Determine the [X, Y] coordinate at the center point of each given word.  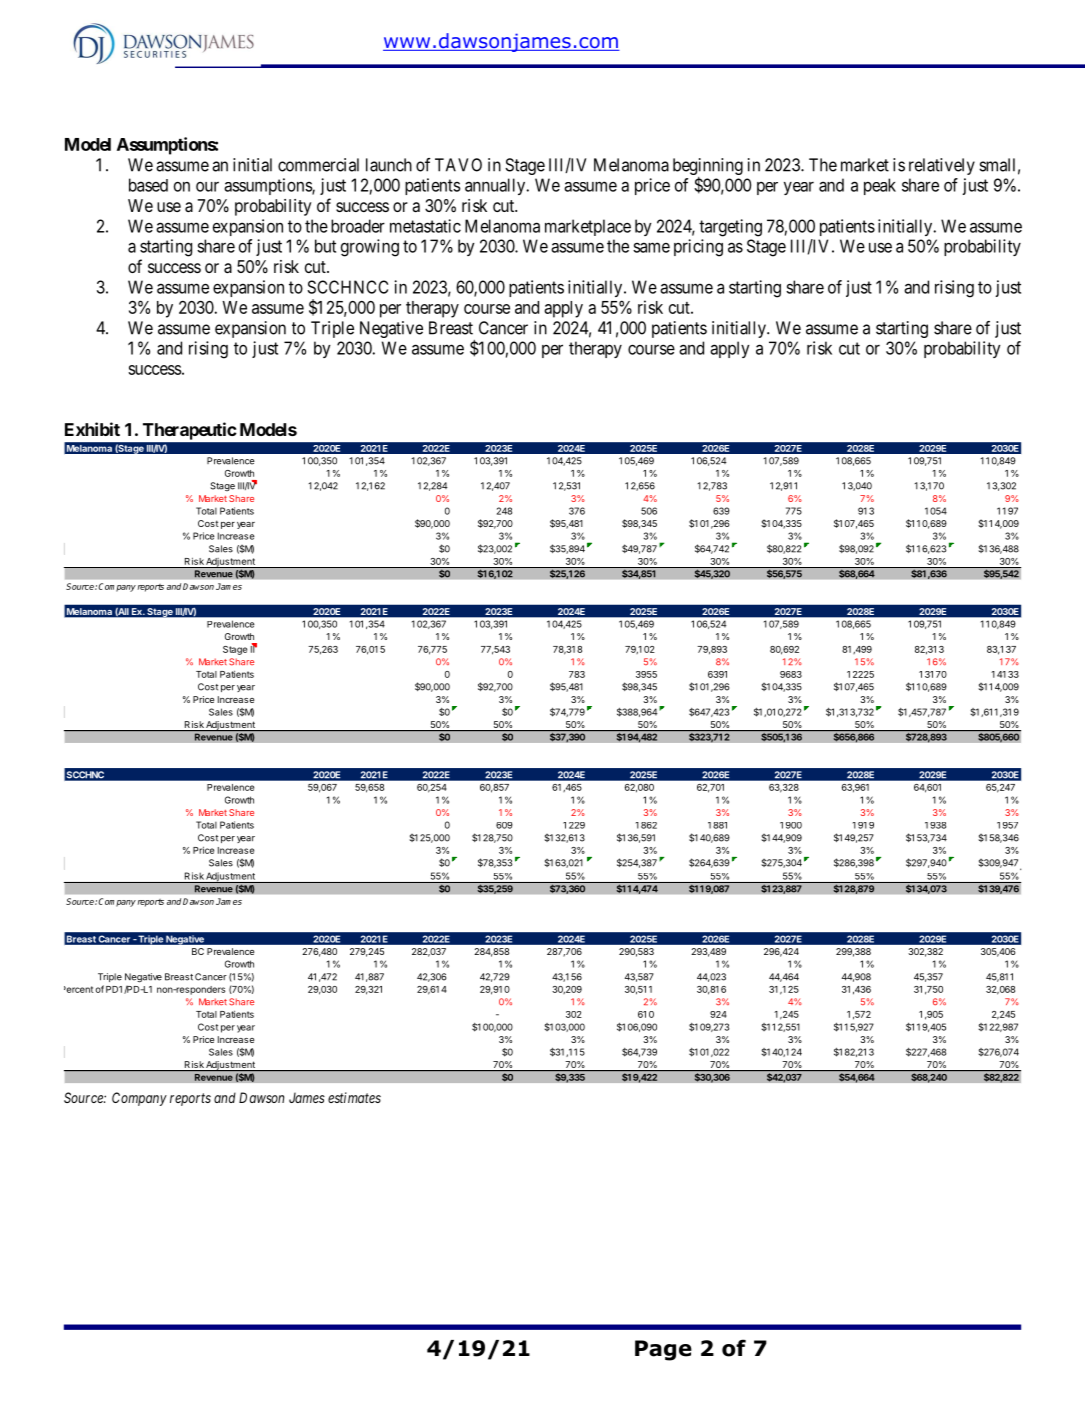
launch [389, 165]
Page [663, 1350]
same [651, 247]
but [325, 246]
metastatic [425, 226]
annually [496, 186]
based [148, 185]
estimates [354, 1097]
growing [370, 248]
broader [358, 226]
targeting [730, 228]
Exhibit [92, 429]
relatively [942, 166]
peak [880, 186]
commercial [318, 165]
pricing [698, 248]
